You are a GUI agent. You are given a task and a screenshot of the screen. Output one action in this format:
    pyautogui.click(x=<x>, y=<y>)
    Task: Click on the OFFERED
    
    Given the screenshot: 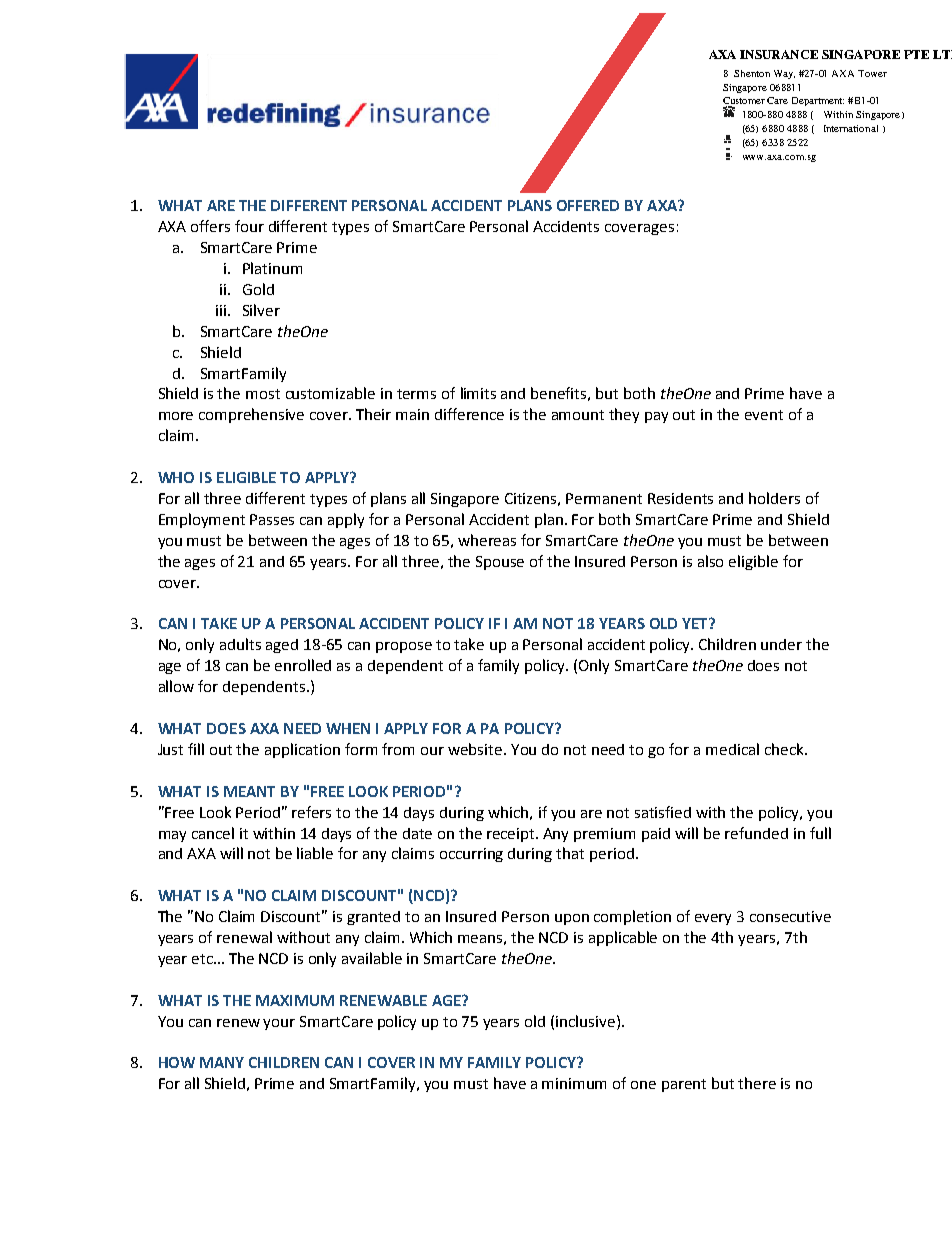 What is the action you would take?
    pyautogui.click(x=588, y=205)
